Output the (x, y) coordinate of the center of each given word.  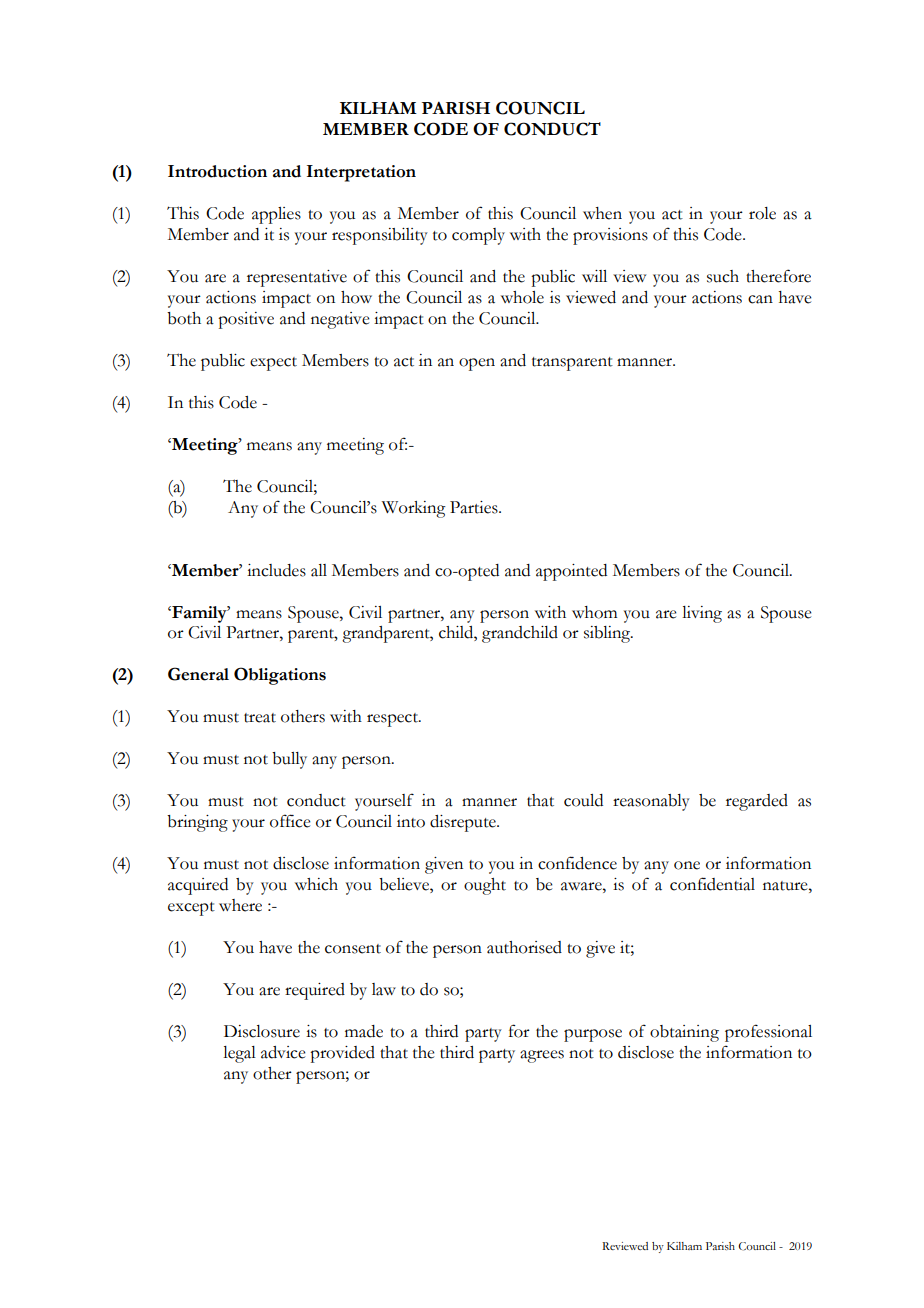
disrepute (464, 823)
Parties (475, 507)
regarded (757, 802)
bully (289, 760)
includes (276, 570)
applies (276, 215)
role (762, 213)
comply (478, 236)
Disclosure (262, 1031)
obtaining (684, 1033)
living (702, 614)
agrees (542, 1056)
